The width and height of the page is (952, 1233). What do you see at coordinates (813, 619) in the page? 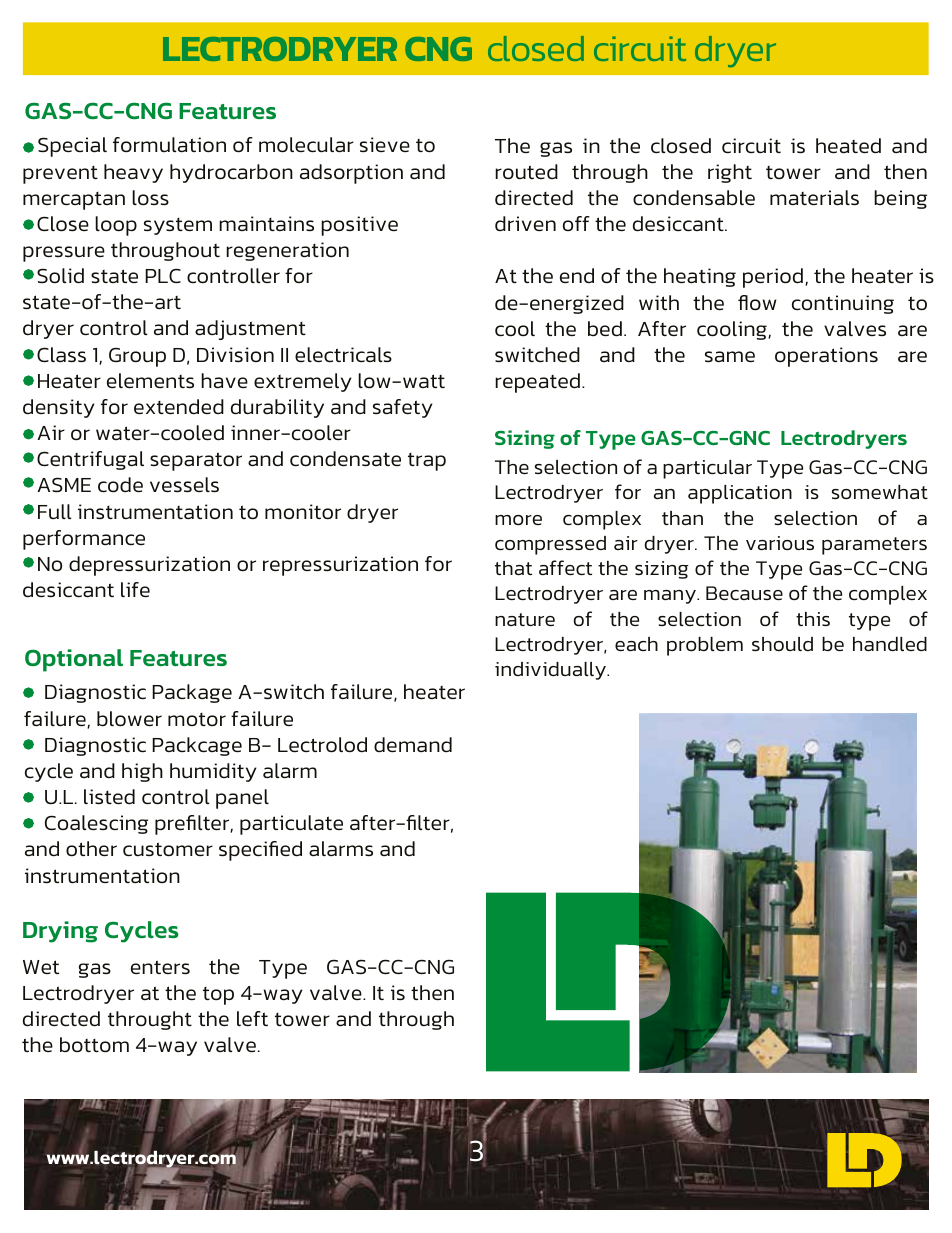
I see `this` at bounding box center [813, 619].
